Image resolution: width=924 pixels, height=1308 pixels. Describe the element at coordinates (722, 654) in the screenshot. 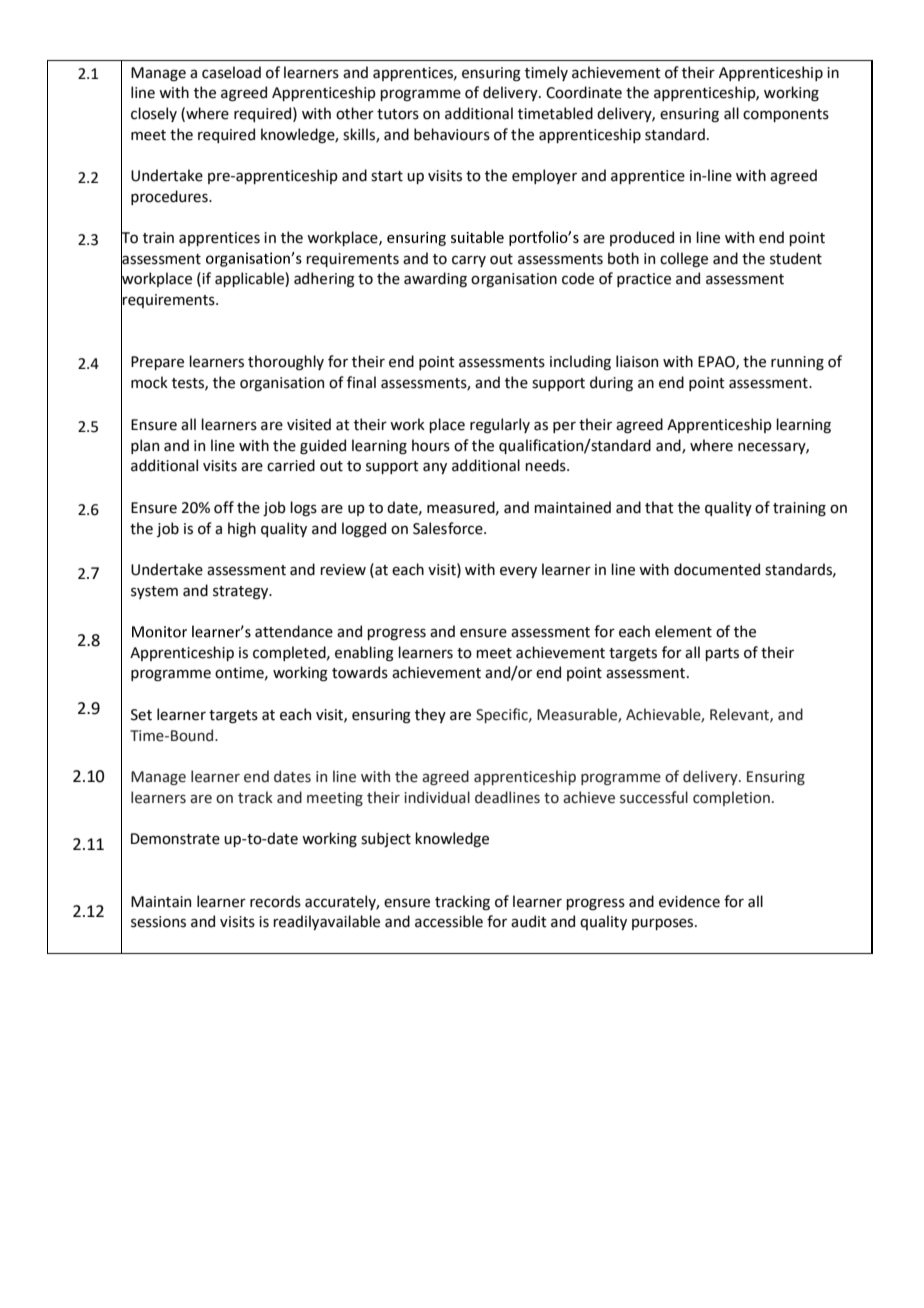

I see `parts` at that location.
